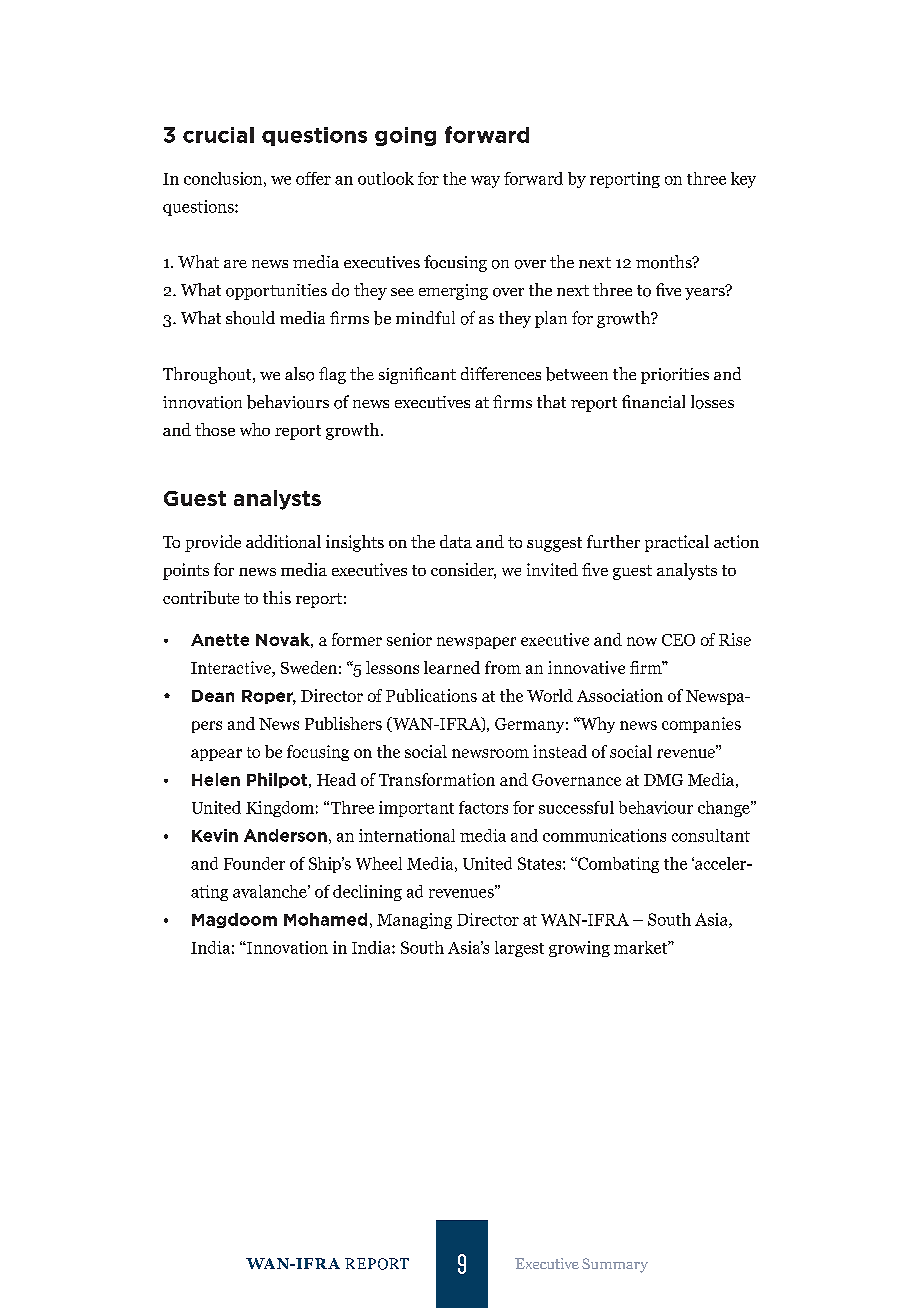 Image resolution: width=924 pixels, height=1308 pixels. What do you see at coordinates (232, 667) in the image?
I see `Interactive` at bounding box center [232, 667].
